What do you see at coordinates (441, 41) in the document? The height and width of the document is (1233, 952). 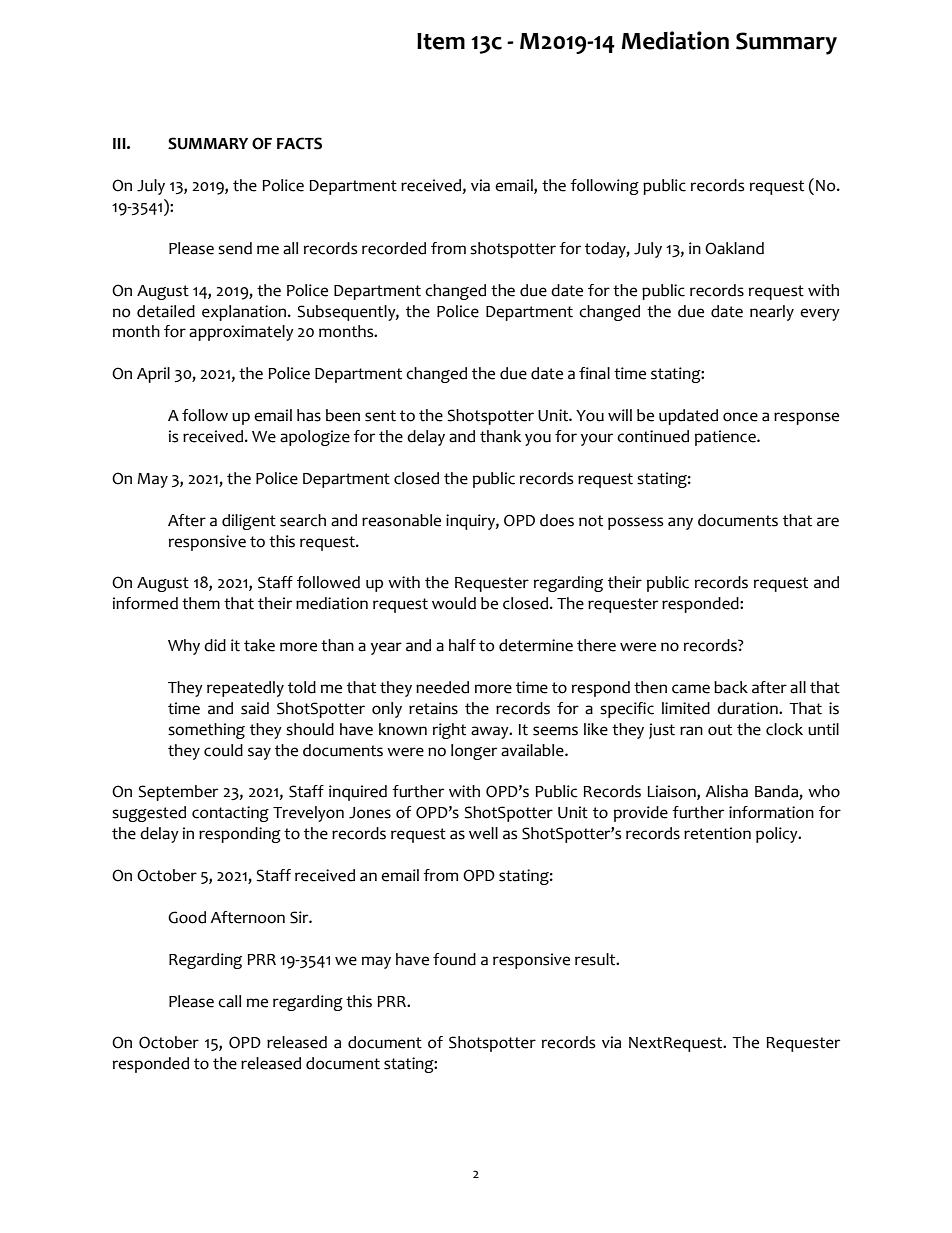 I see `Item` at bounding box center [441, 41].
